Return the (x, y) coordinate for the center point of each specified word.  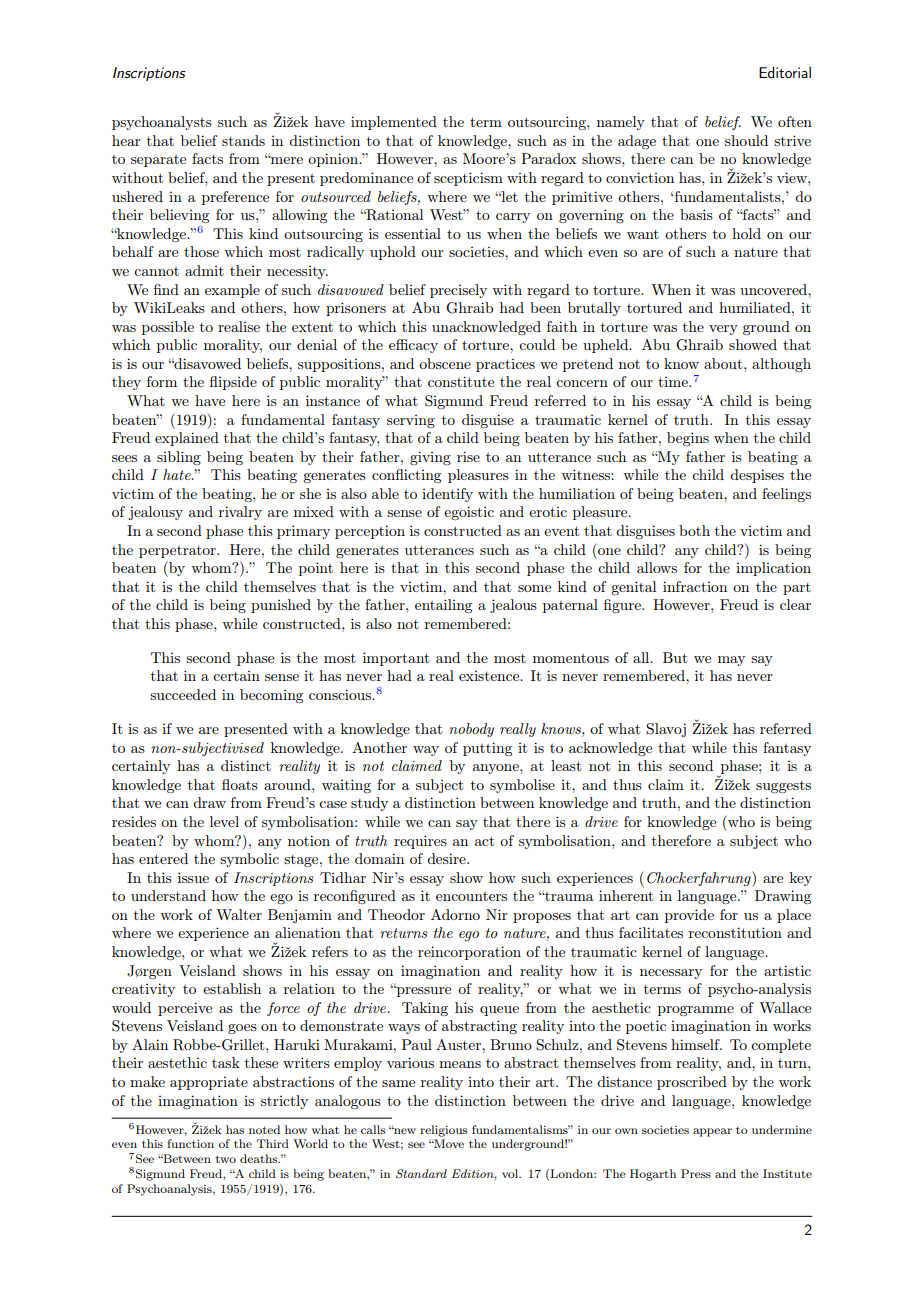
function (190, 1143)
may (731, 661)
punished (281, 606)
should (746, 140)
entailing (443, 606)
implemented (394, 123)
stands (243, 140)
